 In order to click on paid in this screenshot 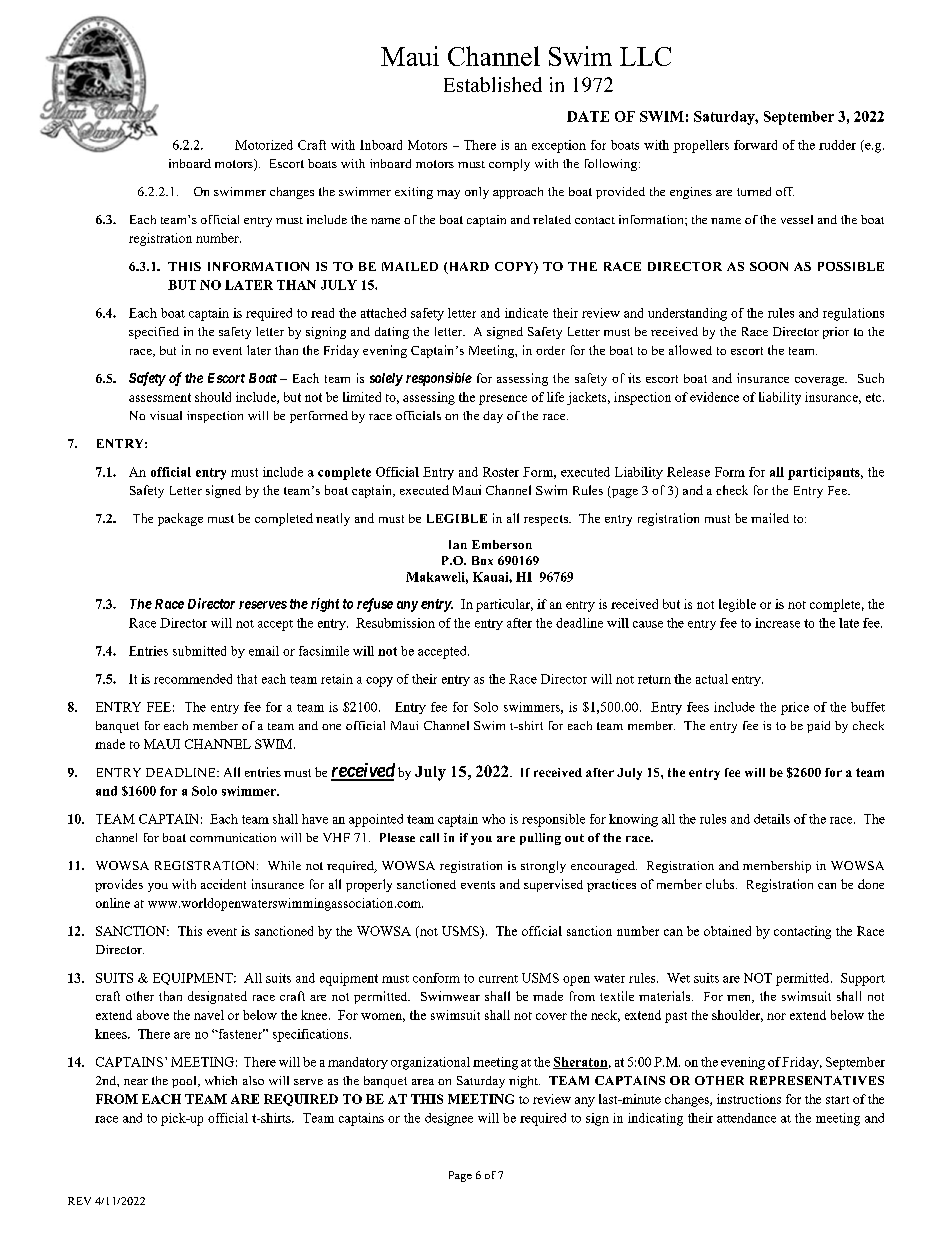, I will do `click(818, 727)`.
